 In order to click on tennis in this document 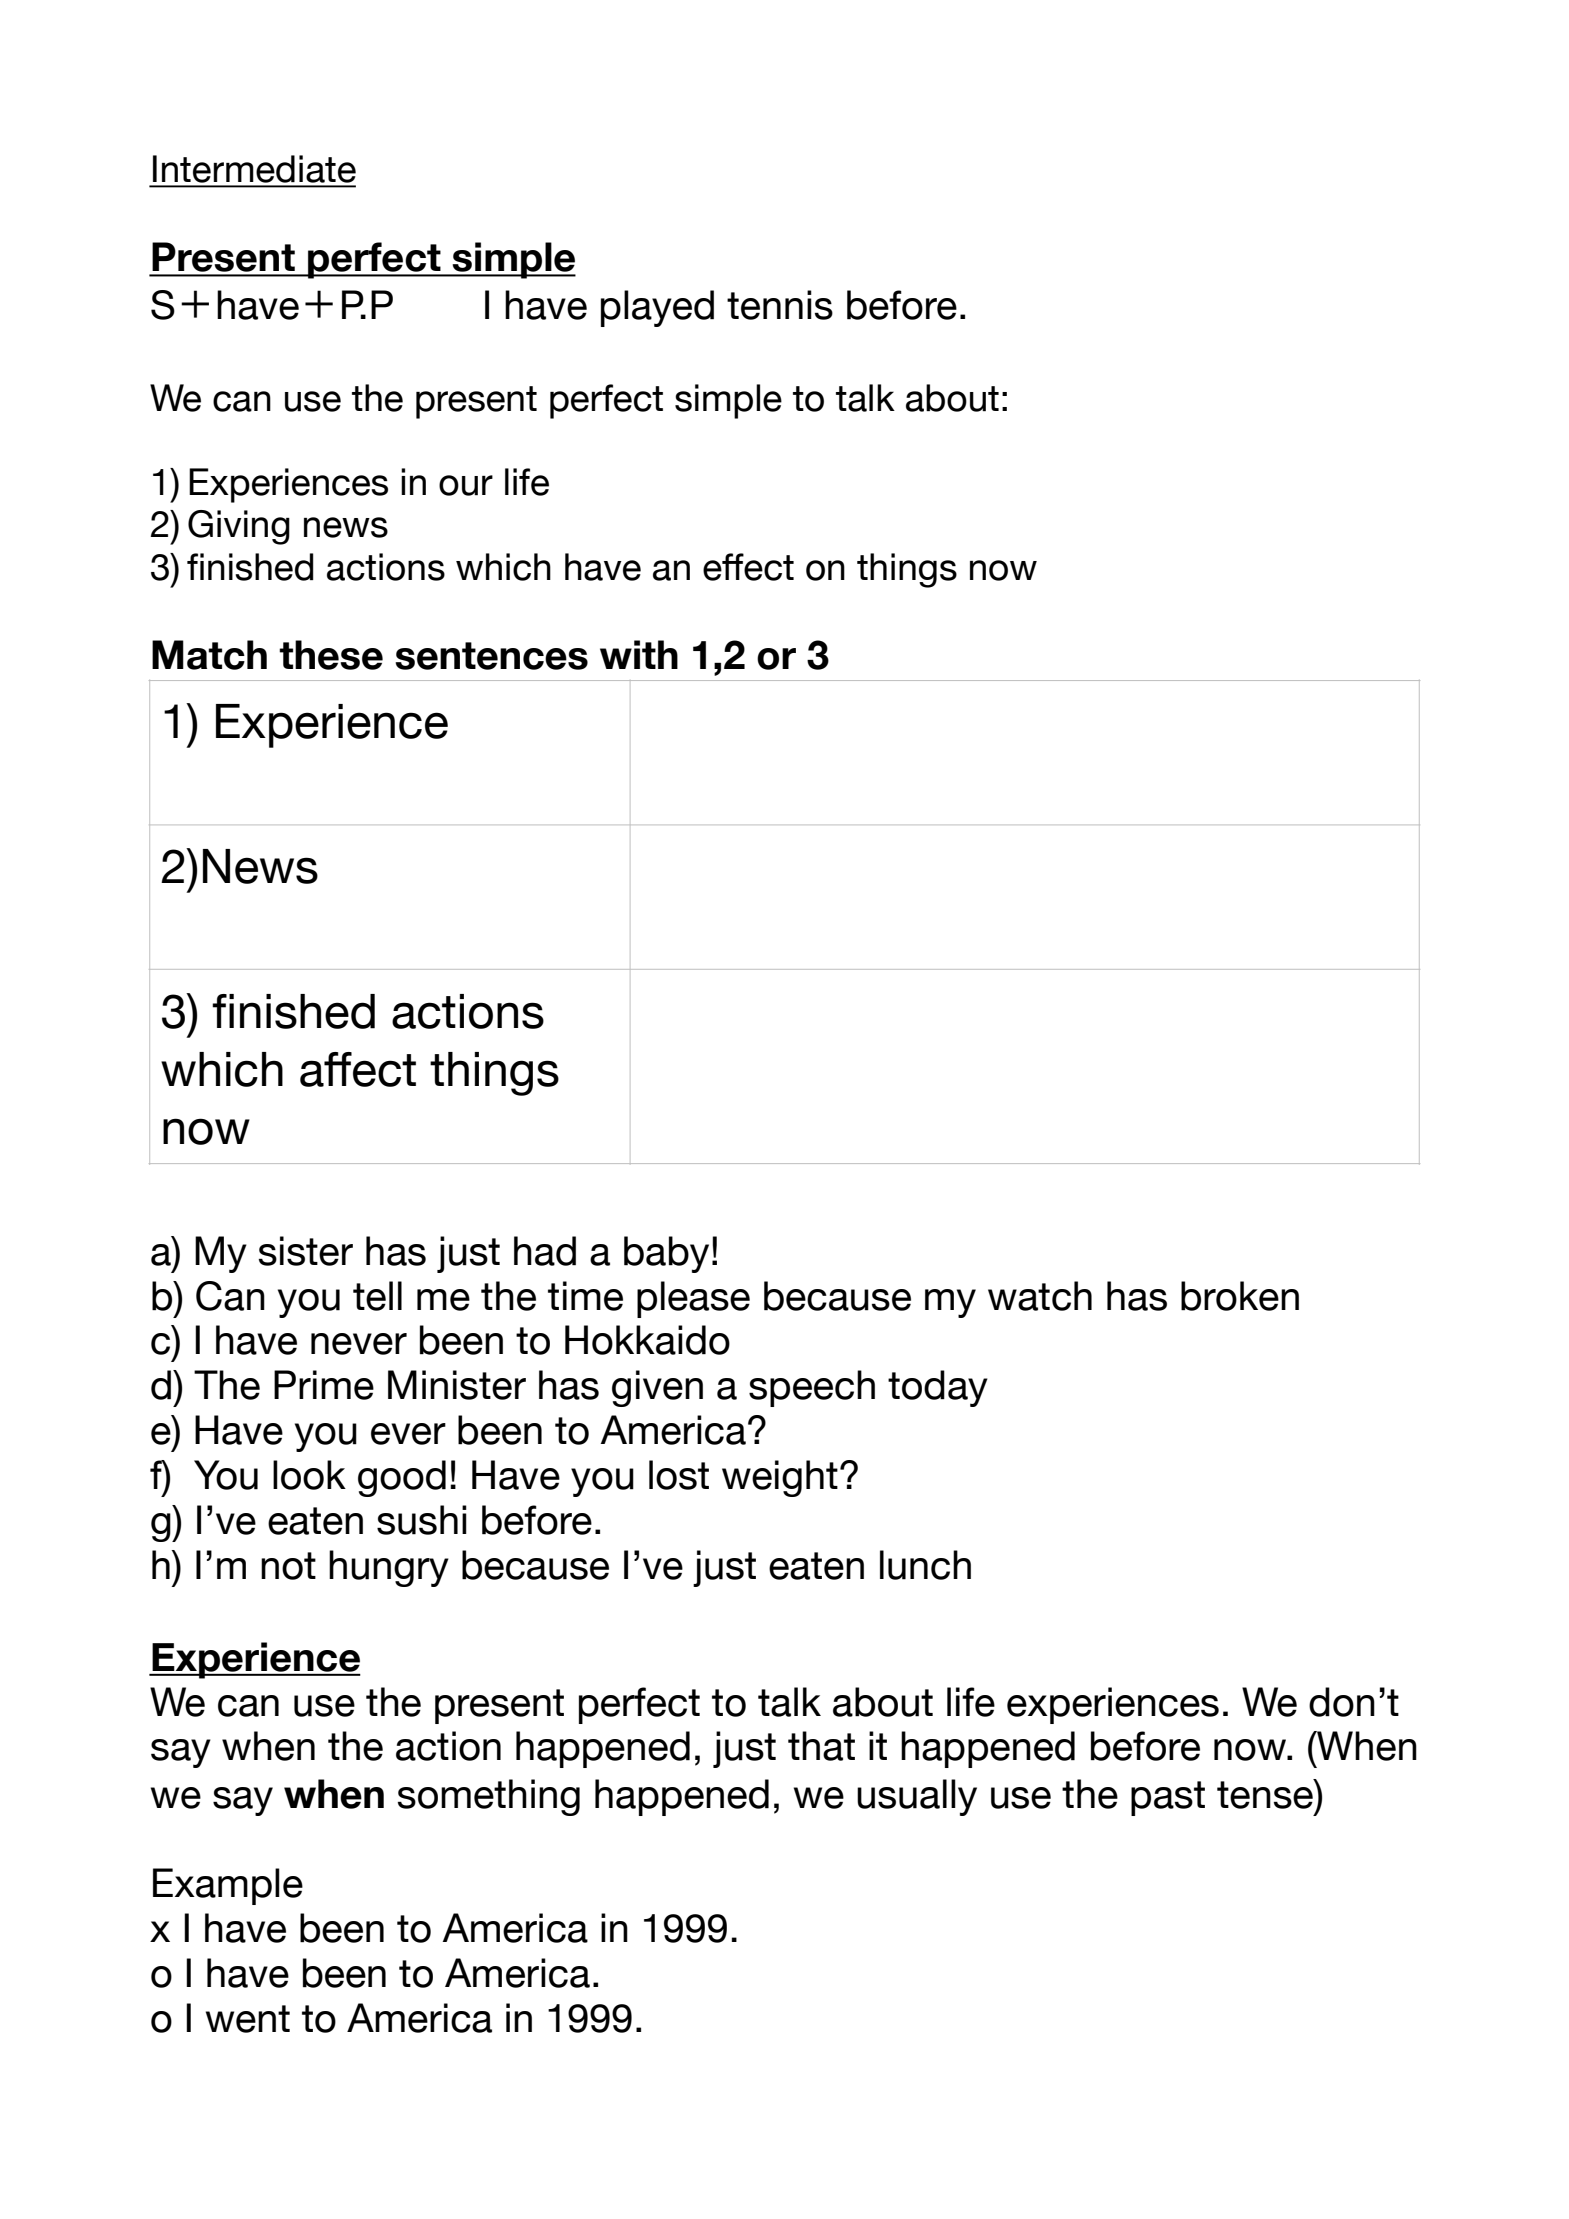, I will do `click(780, 305)`.
